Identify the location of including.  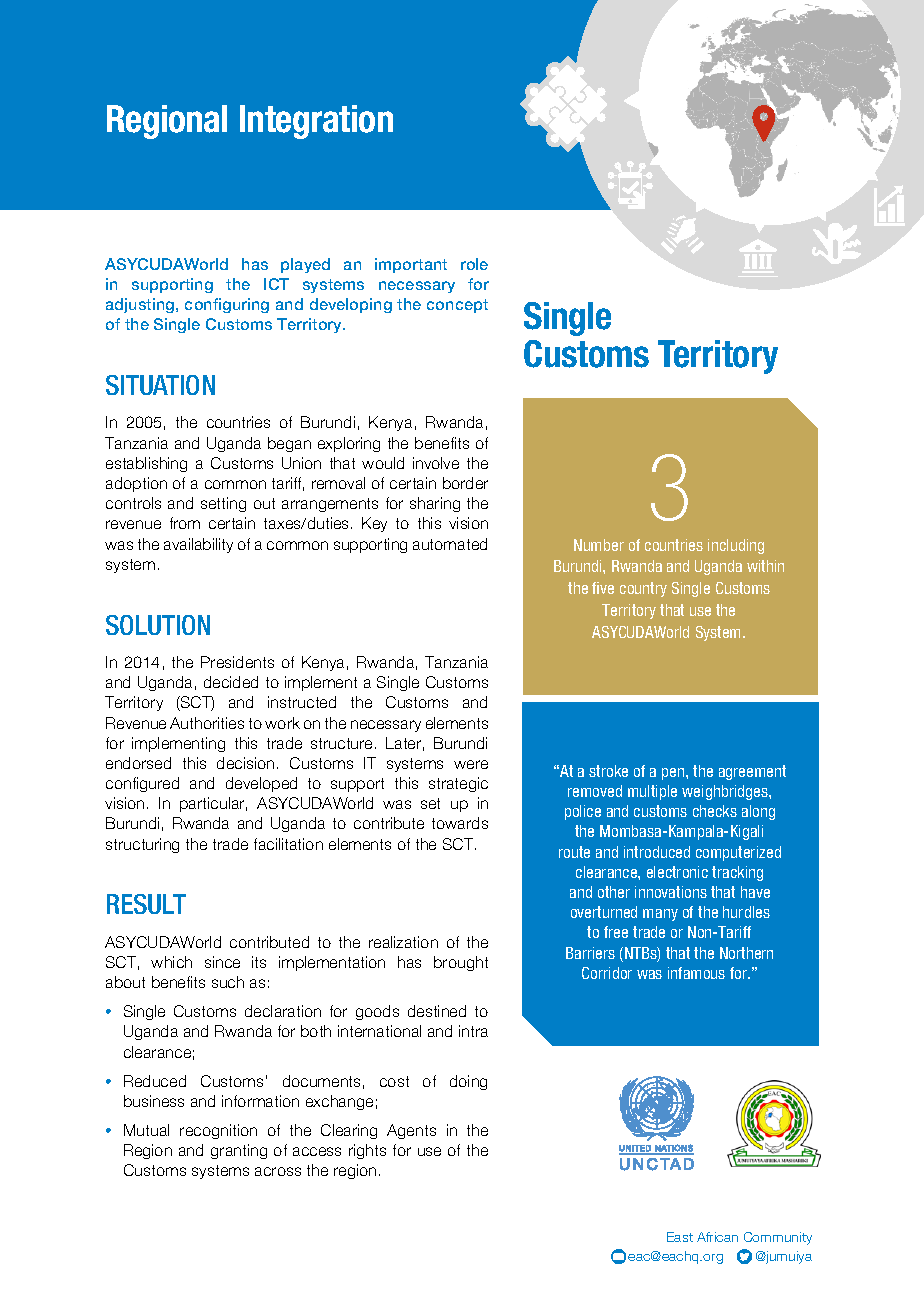
(736, 546).
